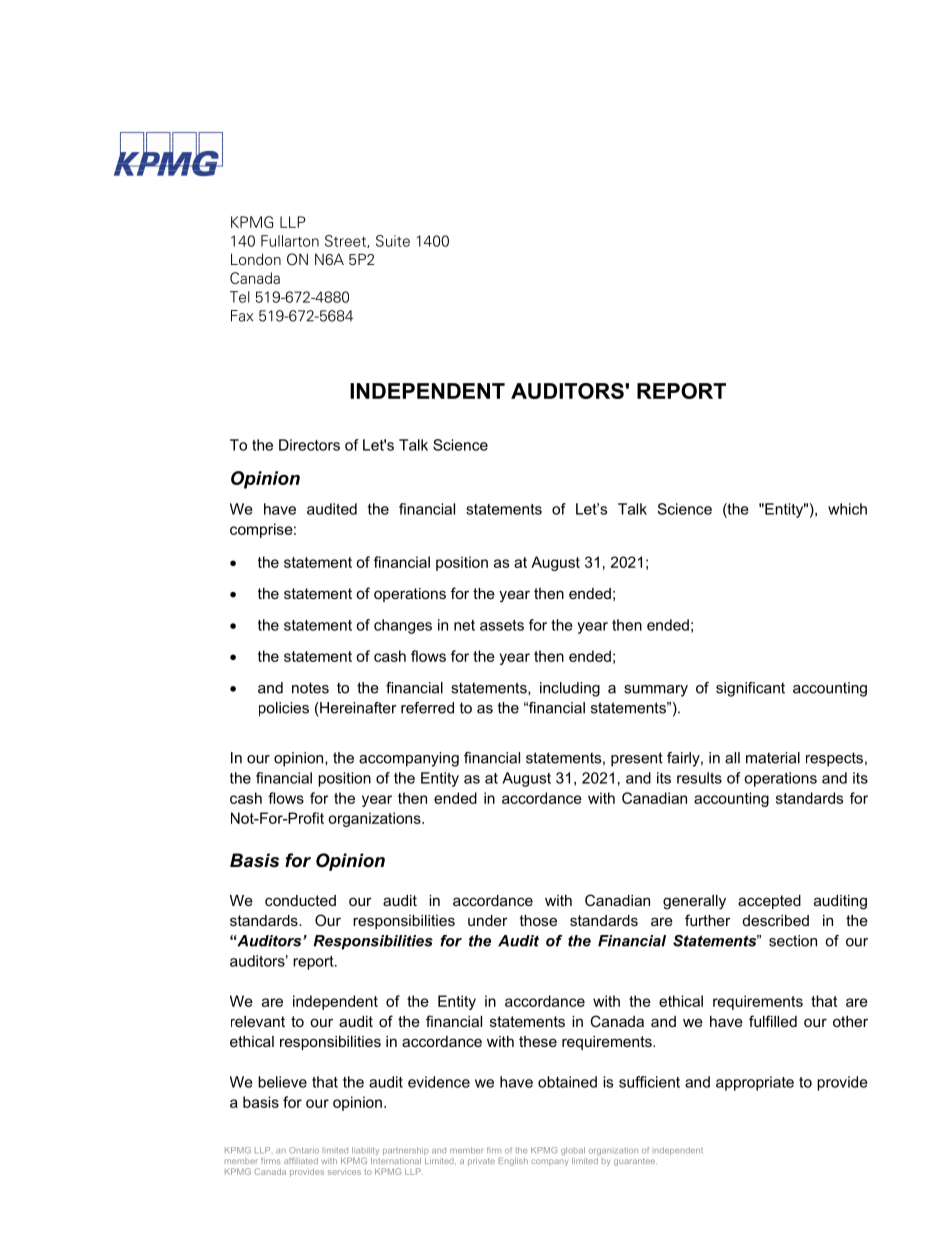 Image resolution: width=952 pixels, height=1233 pixels. I want to click on significant, so click(750, 689).
